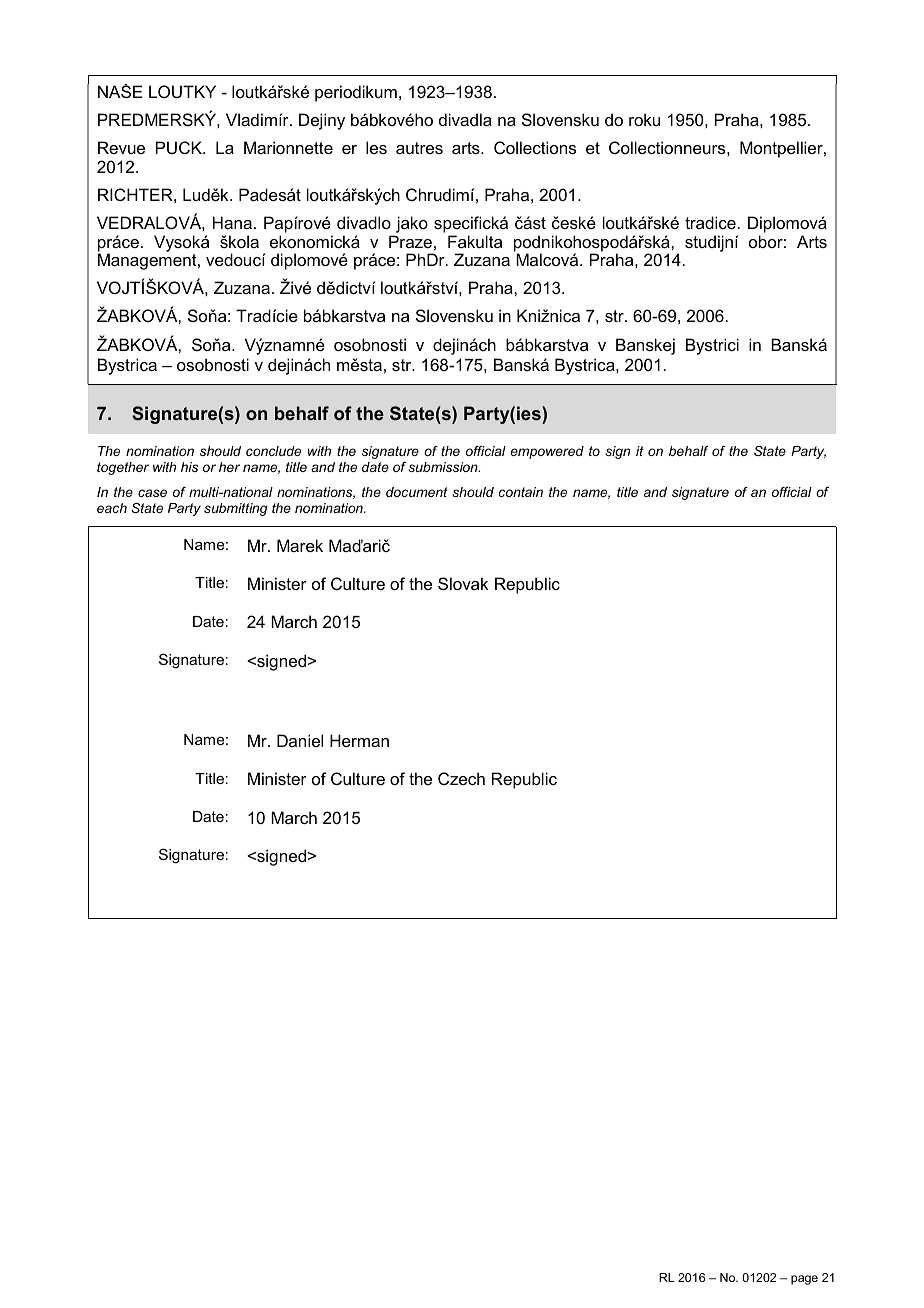  Describe the element at coordinates (359, 740) in the screenshot. I see `Herman` at that location.
